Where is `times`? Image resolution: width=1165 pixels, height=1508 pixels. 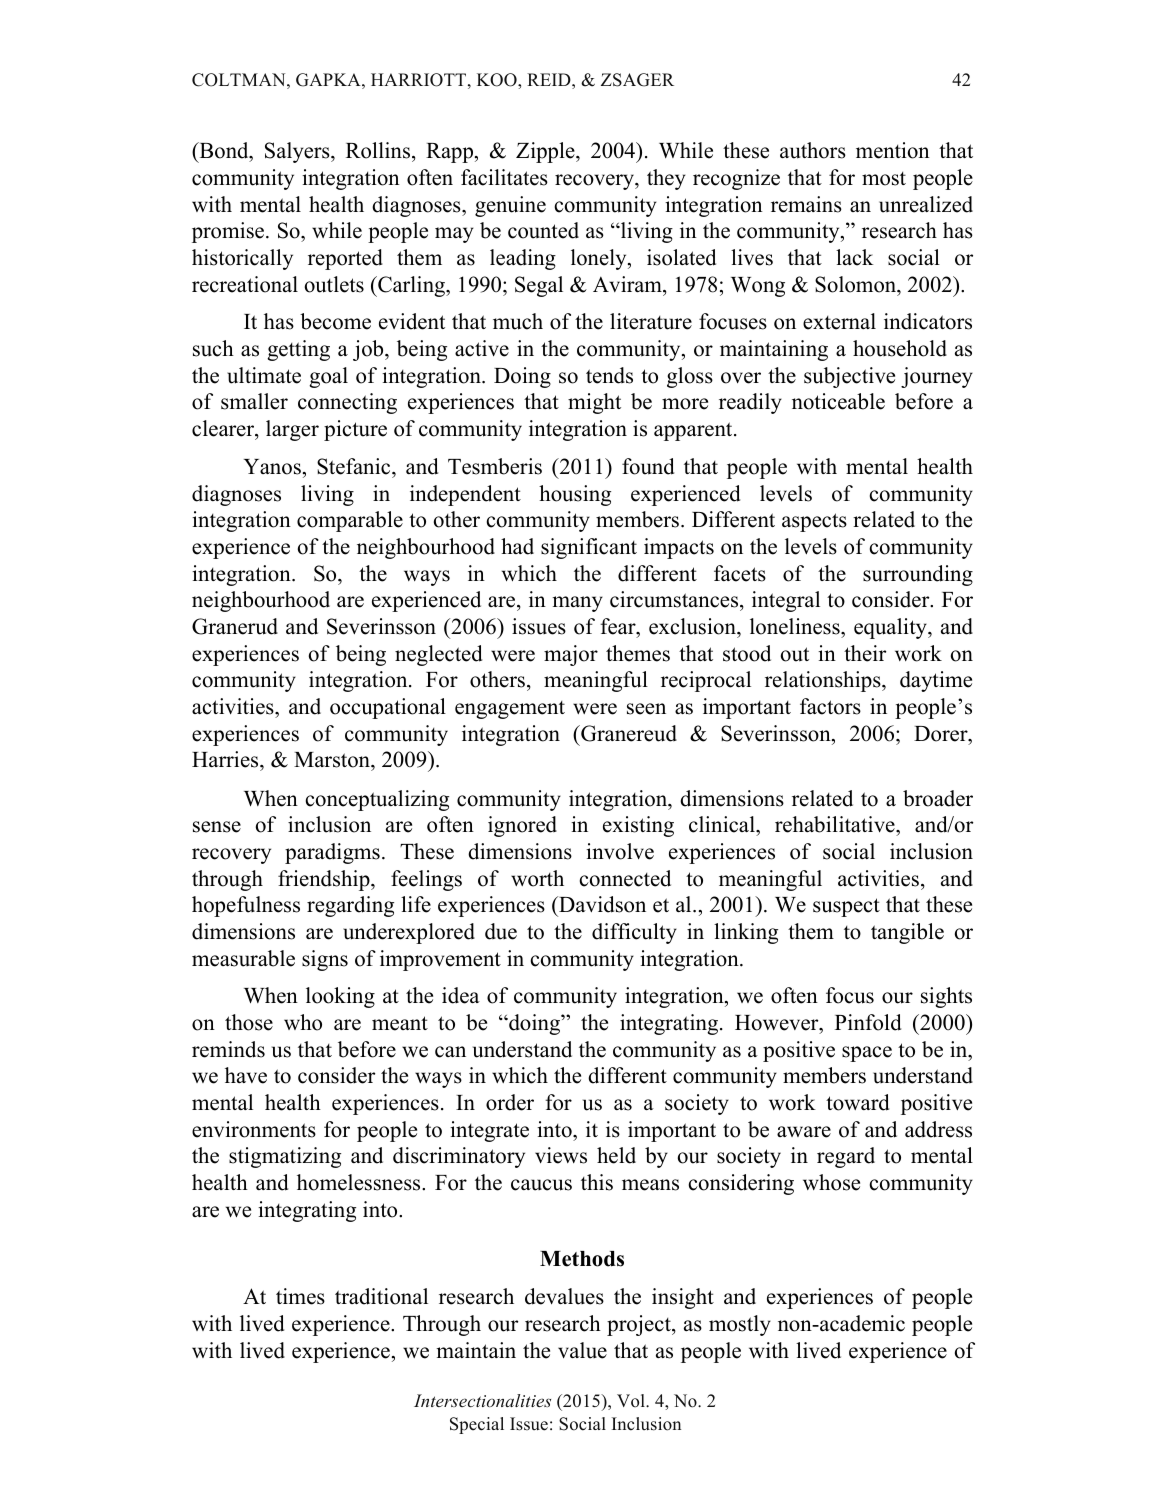
times is located at coordinates (300, 1296).
